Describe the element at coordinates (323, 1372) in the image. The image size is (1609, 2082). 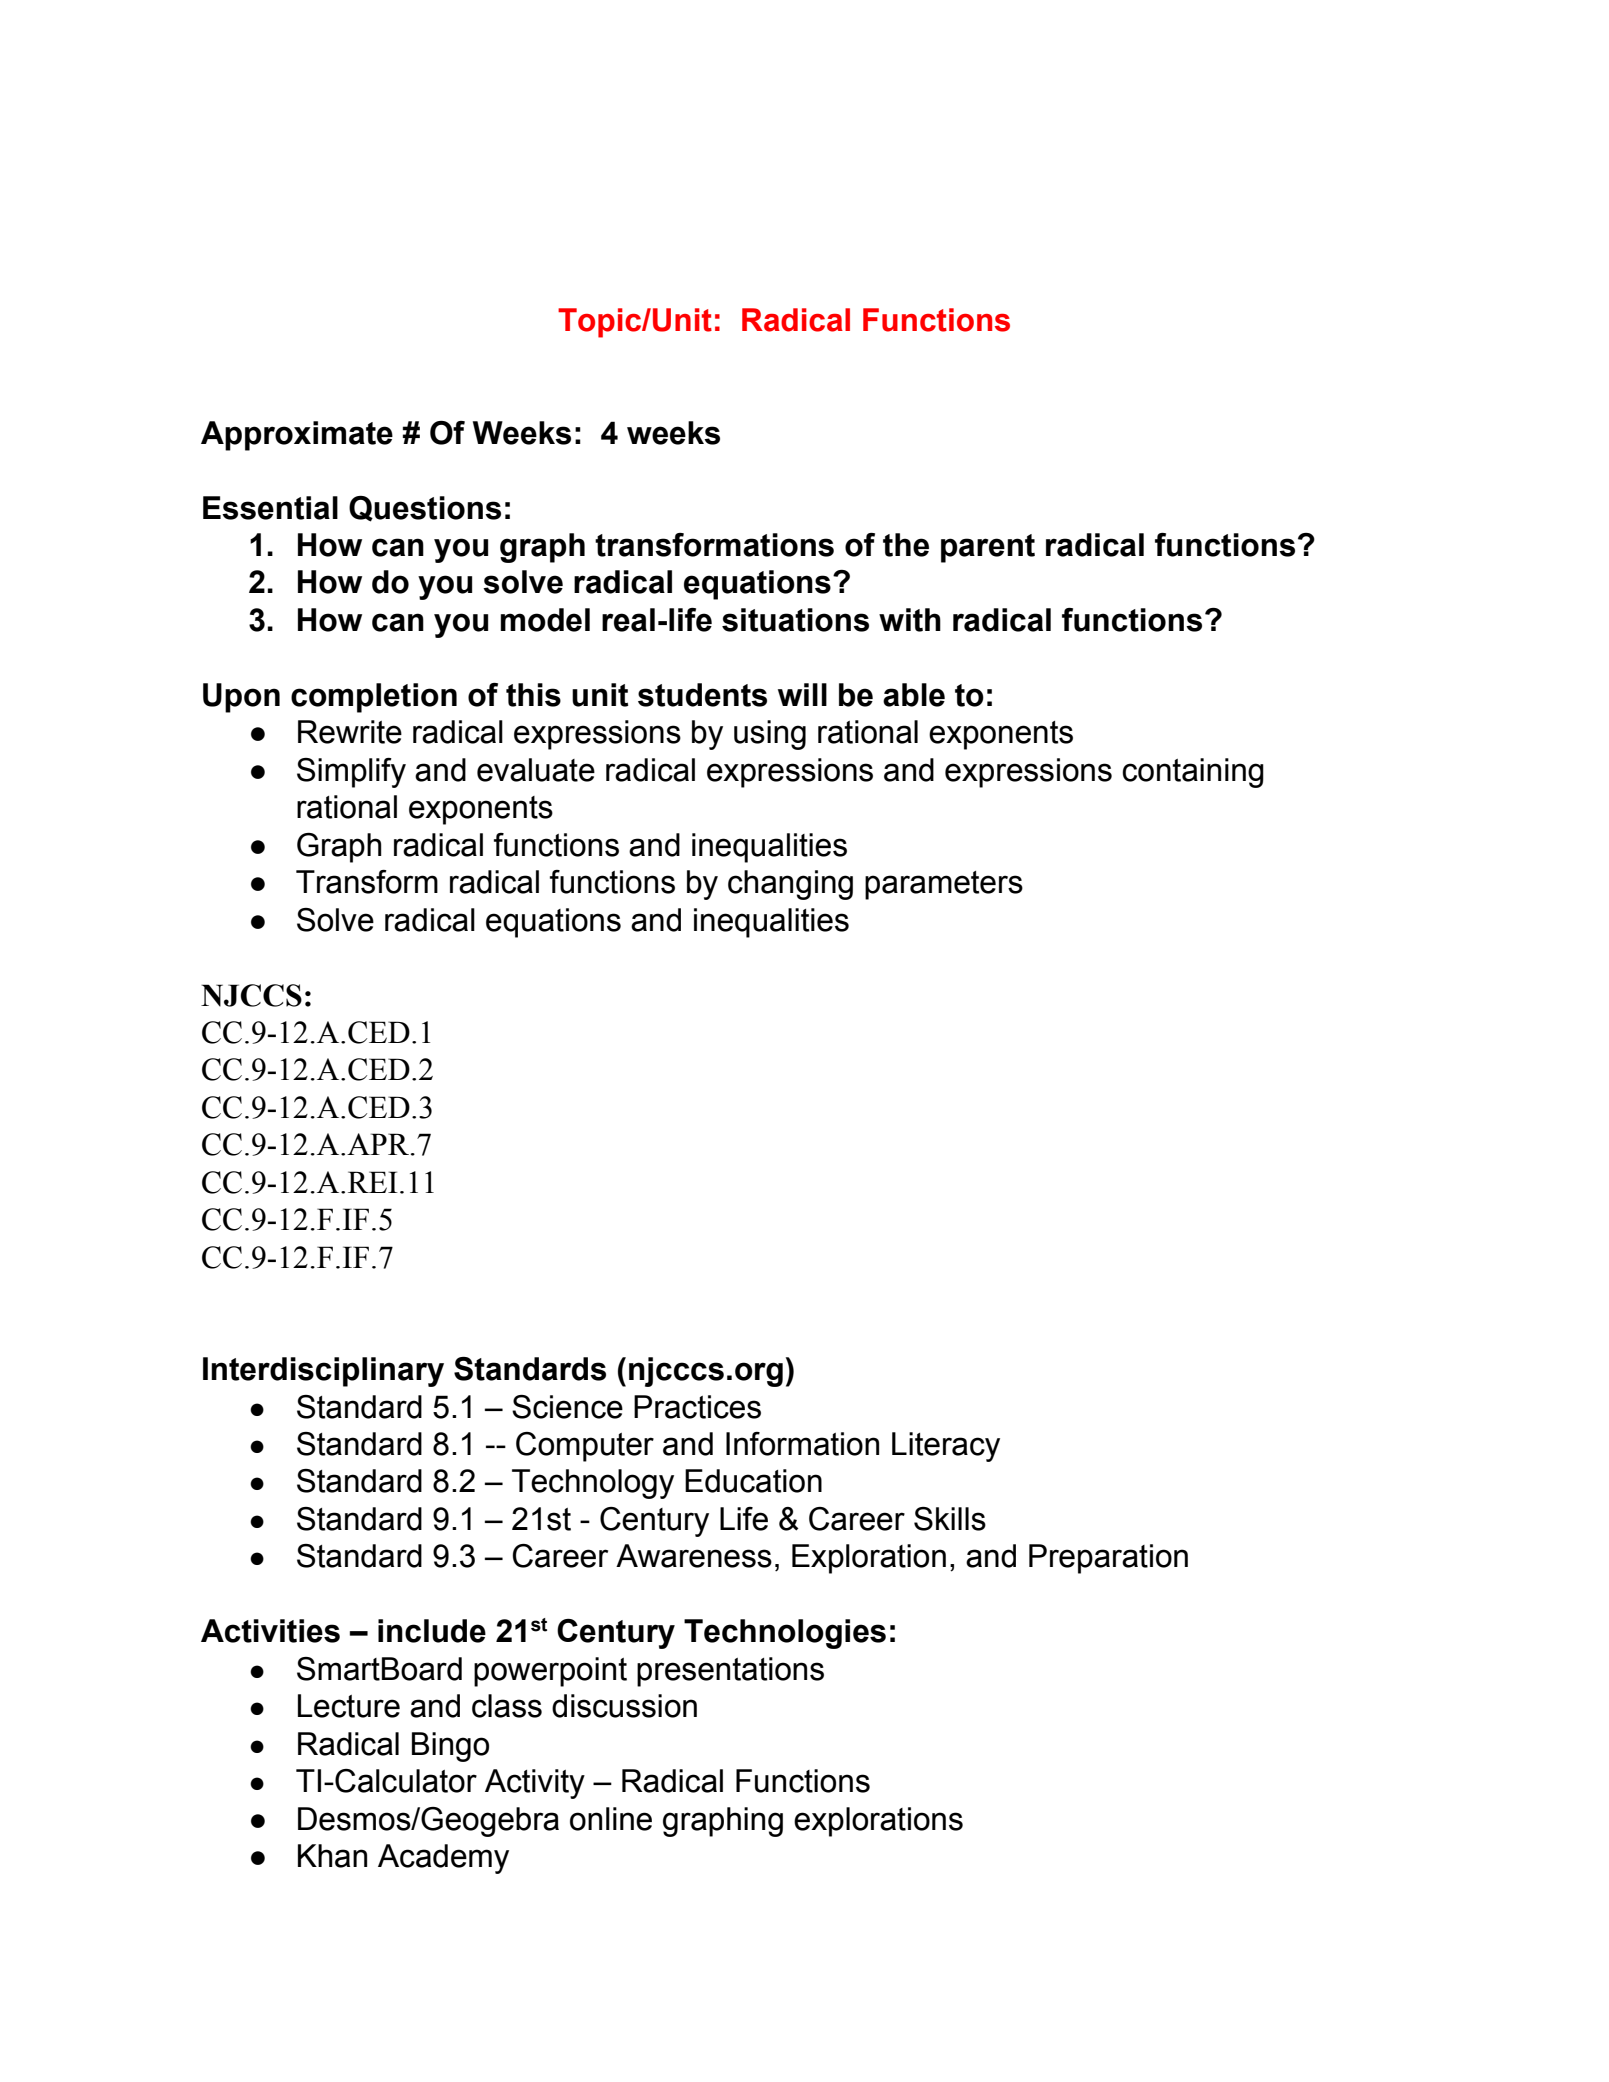
I see `Interdisciplinary` at that location.
